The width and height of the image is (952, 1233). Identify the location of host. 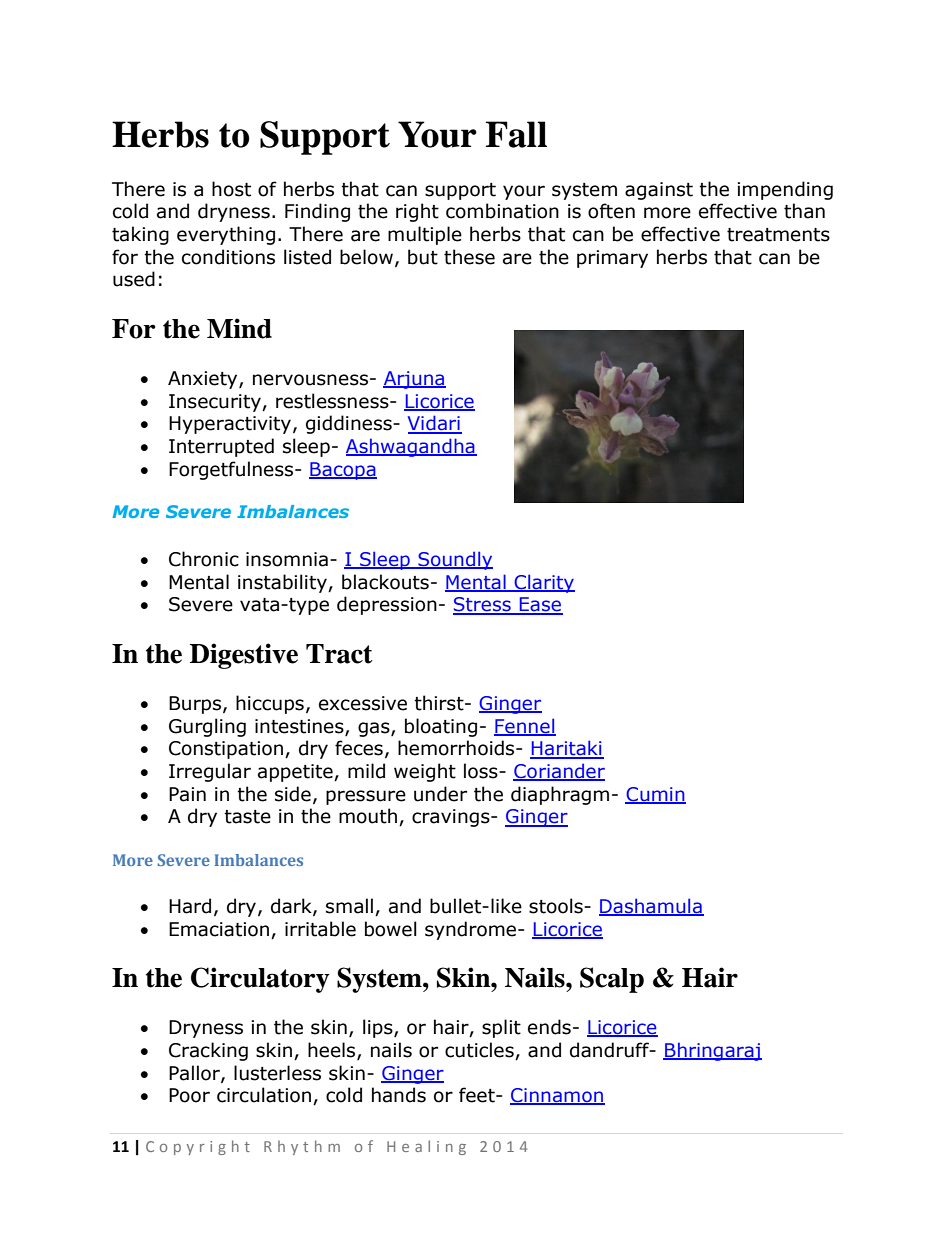
(231, 189).
